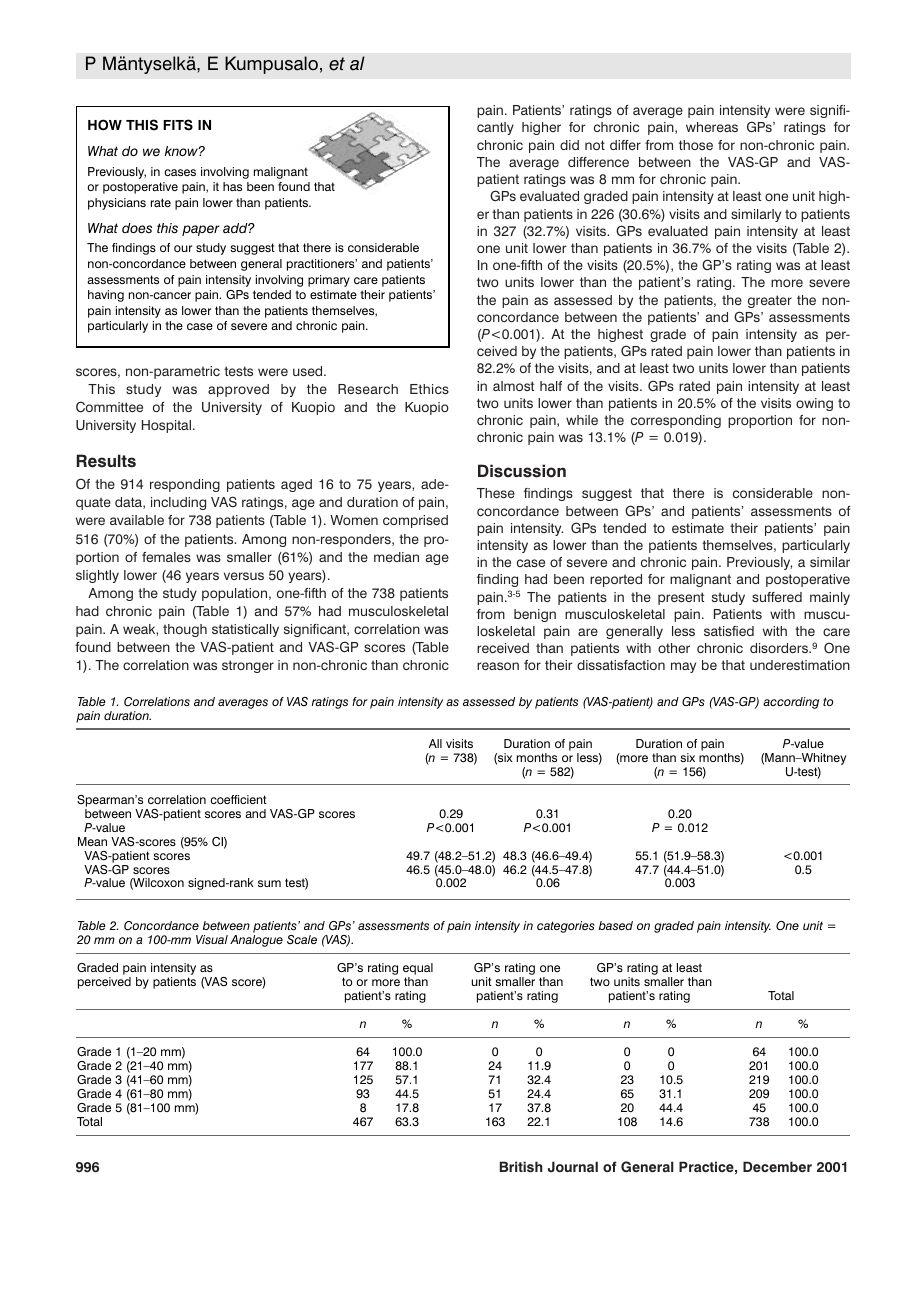 The width and height of the screenshot is (924, 1308). I want to click on reason, so click(498, 666).
